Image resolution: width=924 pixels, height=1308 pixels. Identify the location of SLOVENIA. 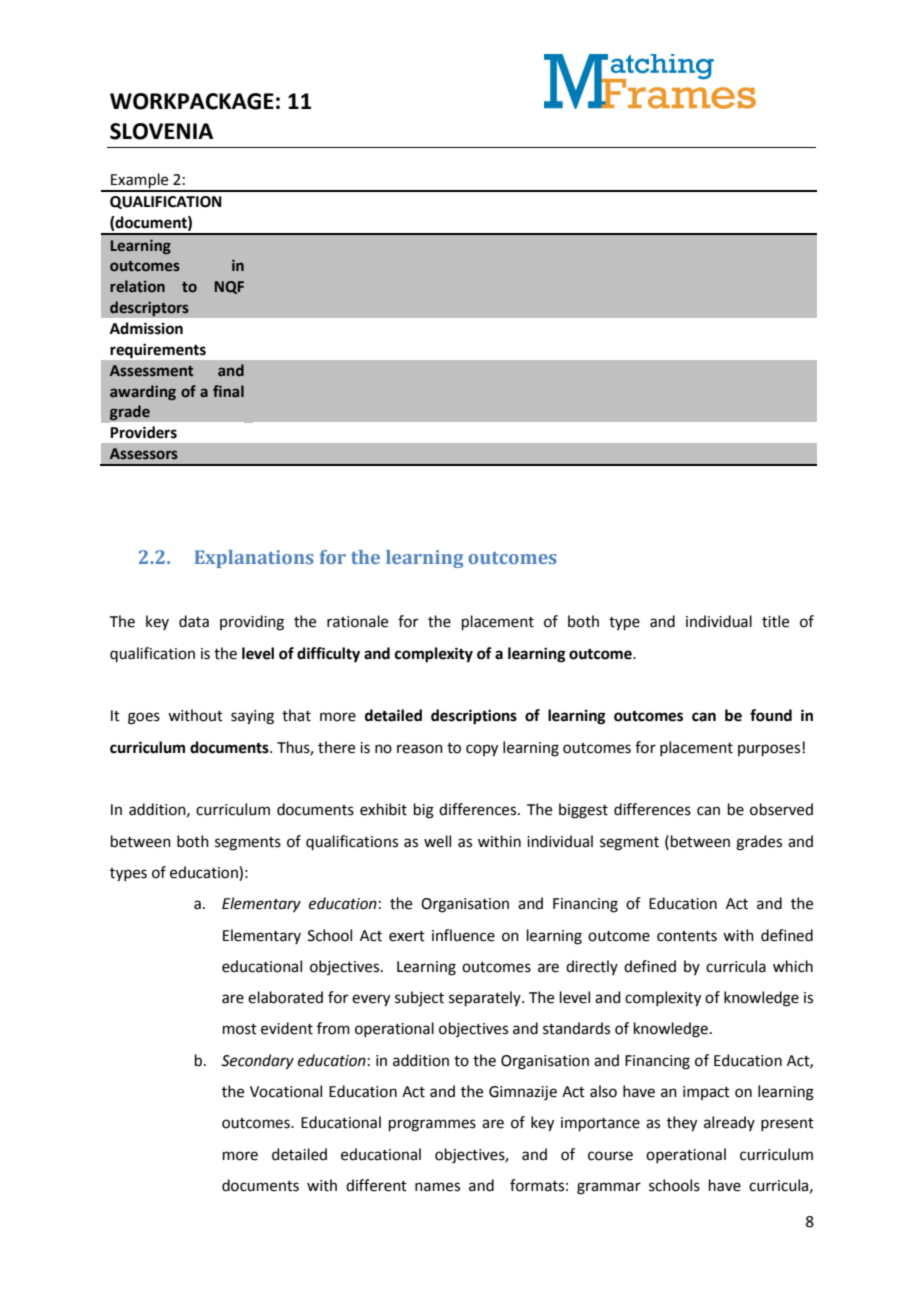
(161, 131).
